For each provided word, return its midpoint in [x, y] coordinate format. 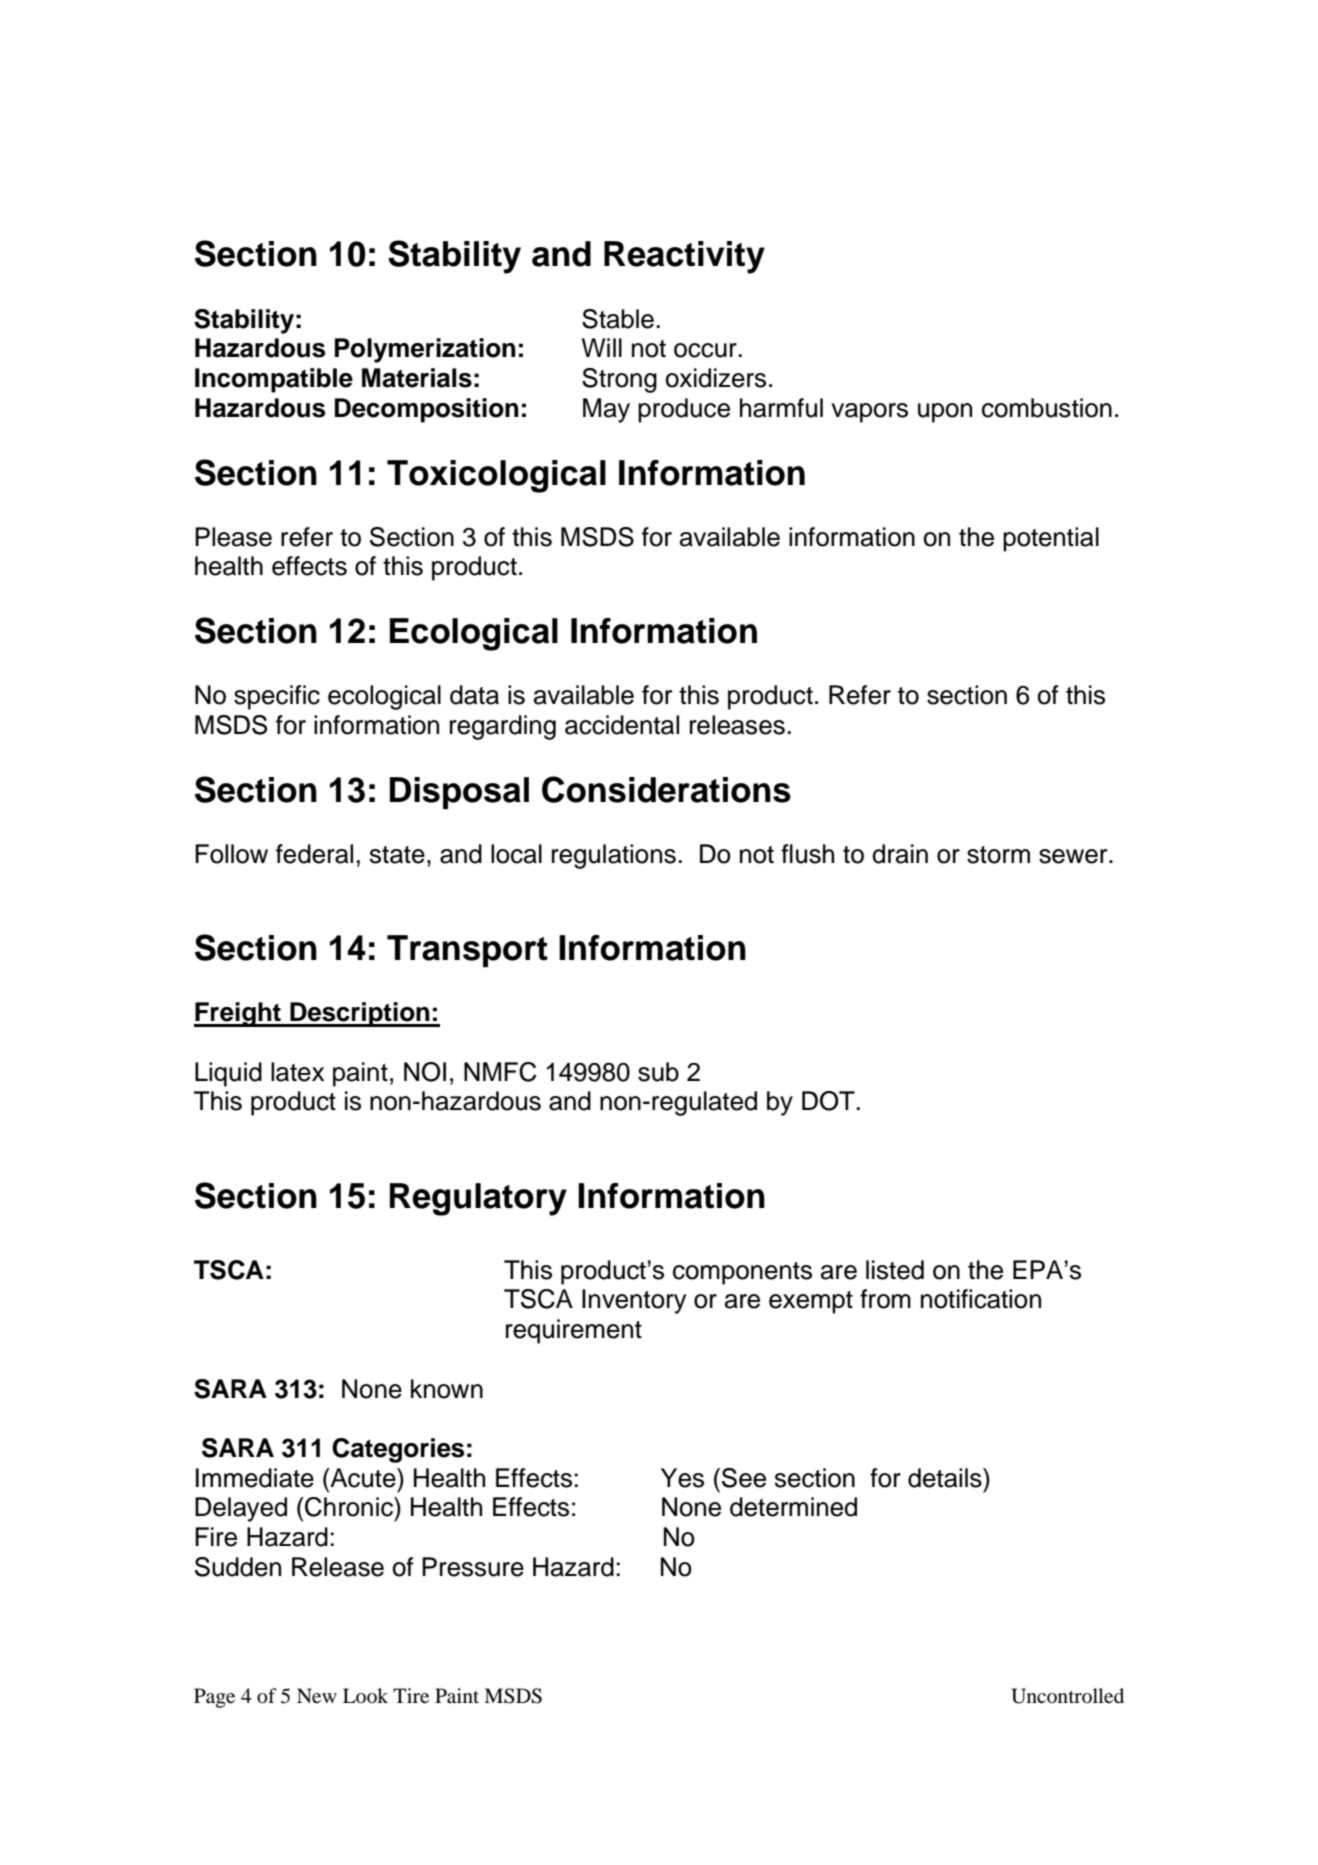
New [317, 1695]
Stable [618, 319]
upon [945, 413]
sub [658, 1072]
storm [998, 855]
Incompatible [274, 380]
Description [360, 1014]
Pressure [473, 1567]
